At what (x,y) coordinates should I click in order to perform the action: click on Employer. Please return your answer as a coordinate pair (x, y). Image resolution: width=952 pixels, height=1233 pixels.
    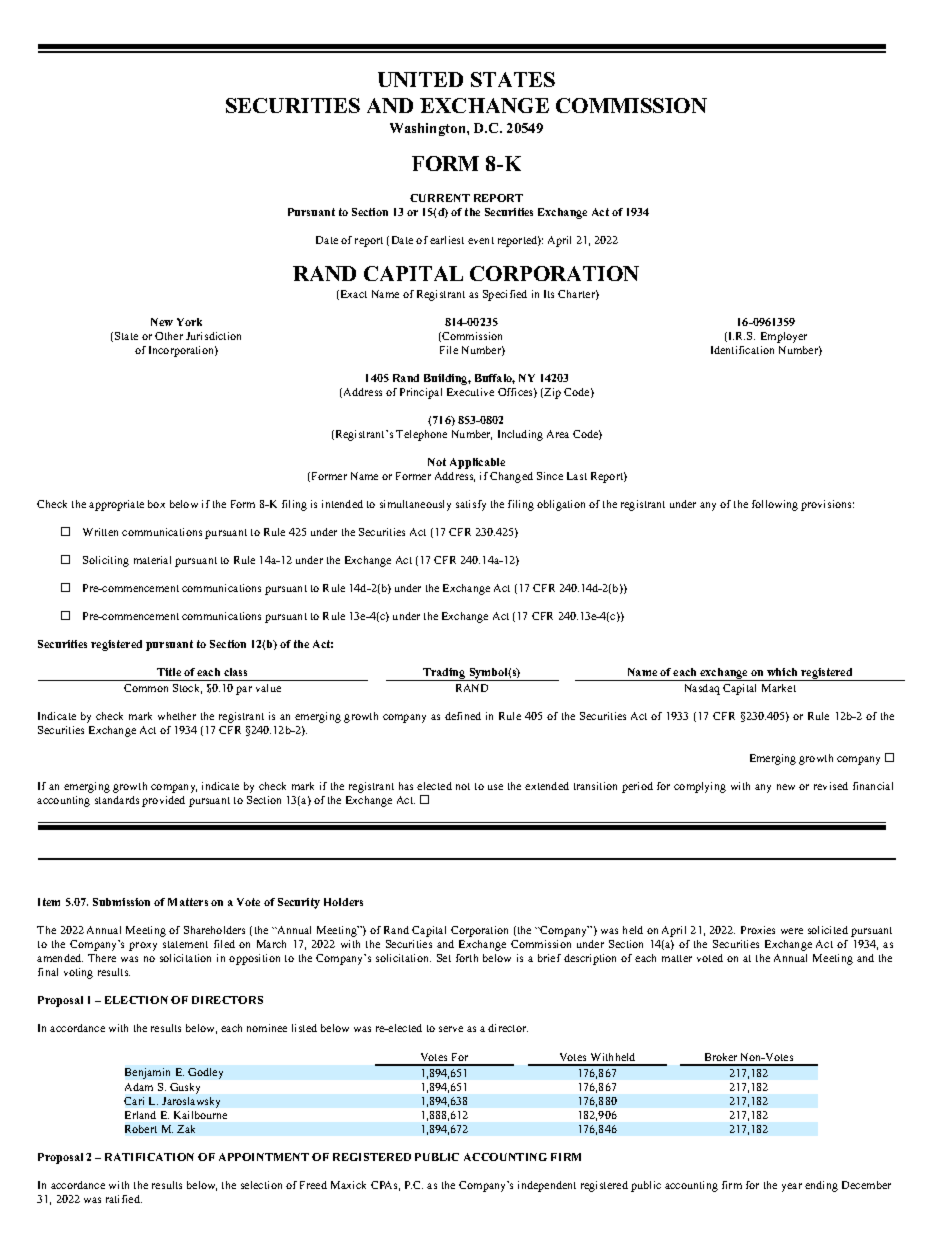
    Looking at the image, I should click on (784, 337).
